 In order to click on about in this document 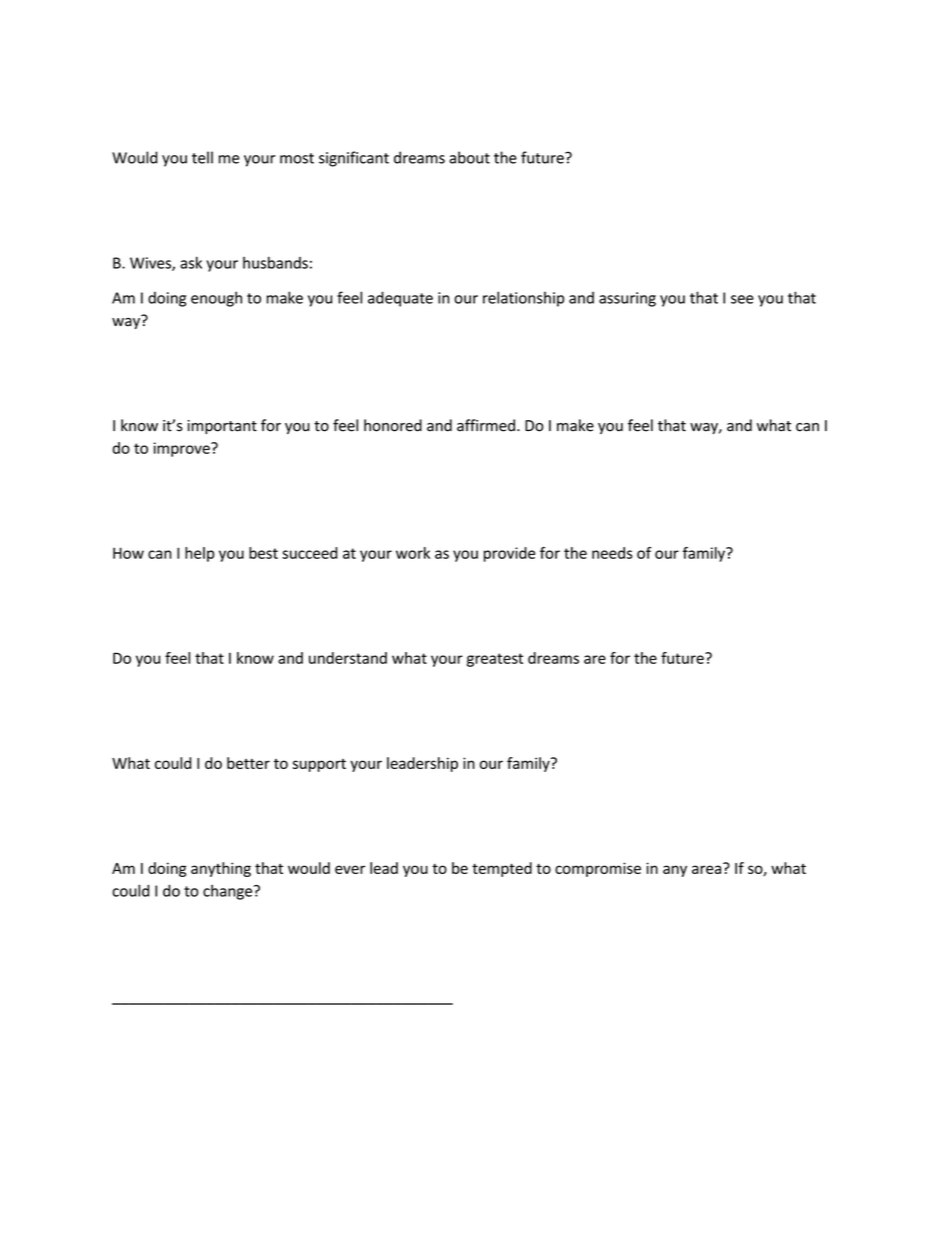, I will do `click(469, 157)`.
